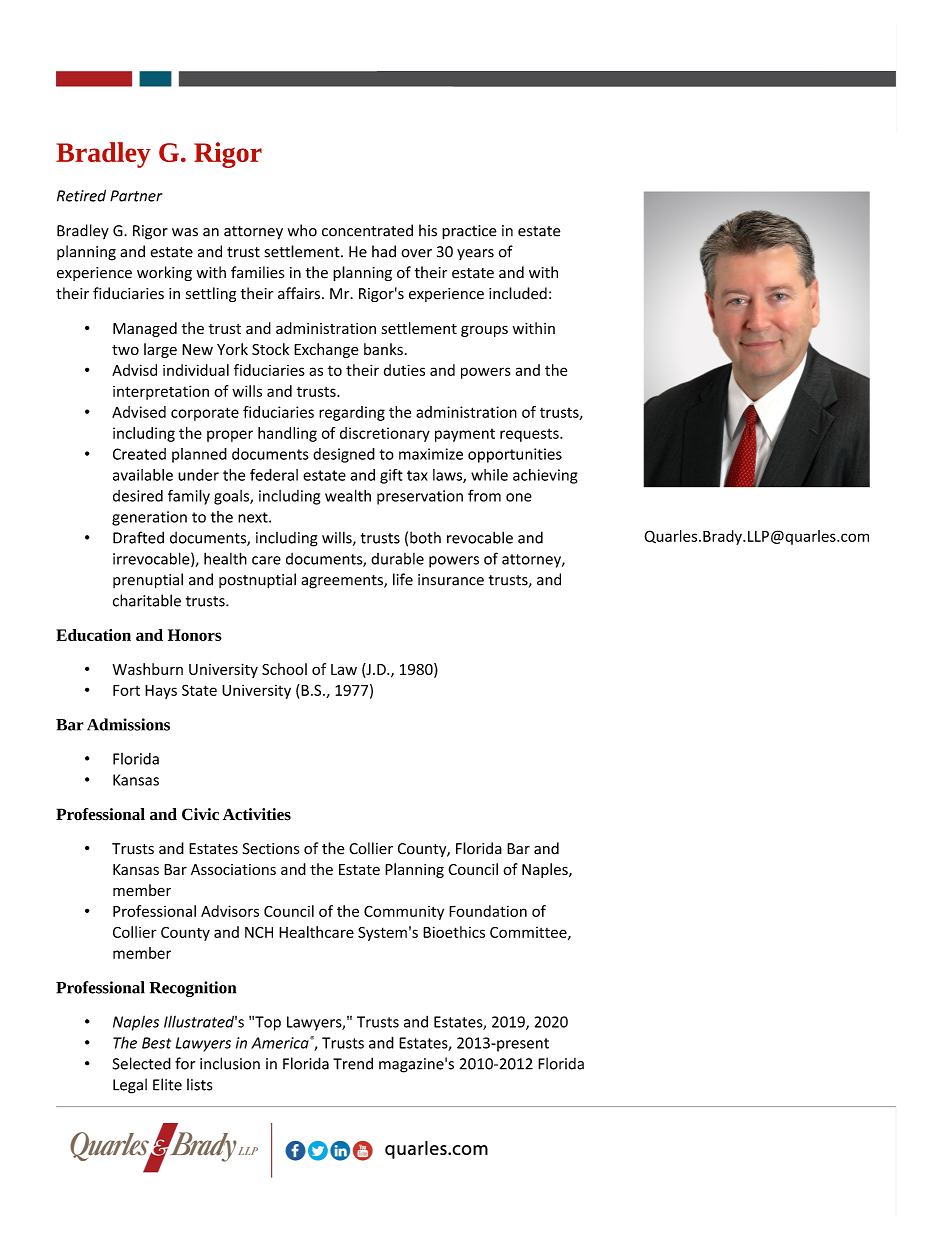 The width and height of the screenshot is (952, 1233). I want to click on Trend, so click(353, 1063).
